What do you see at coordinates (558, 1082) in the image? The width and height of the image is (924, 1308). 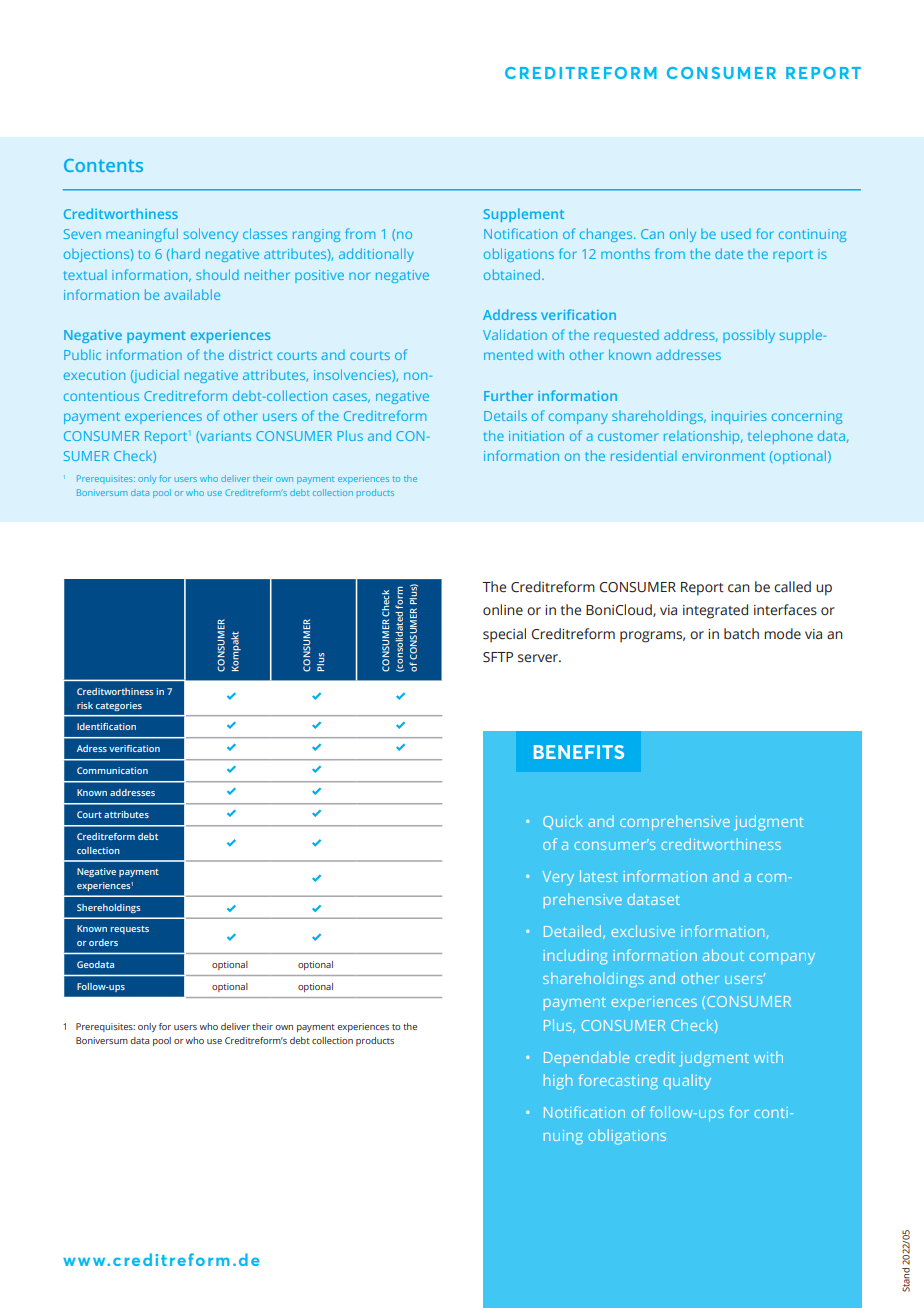 I see `high` at bounding box center [558, 1082].
